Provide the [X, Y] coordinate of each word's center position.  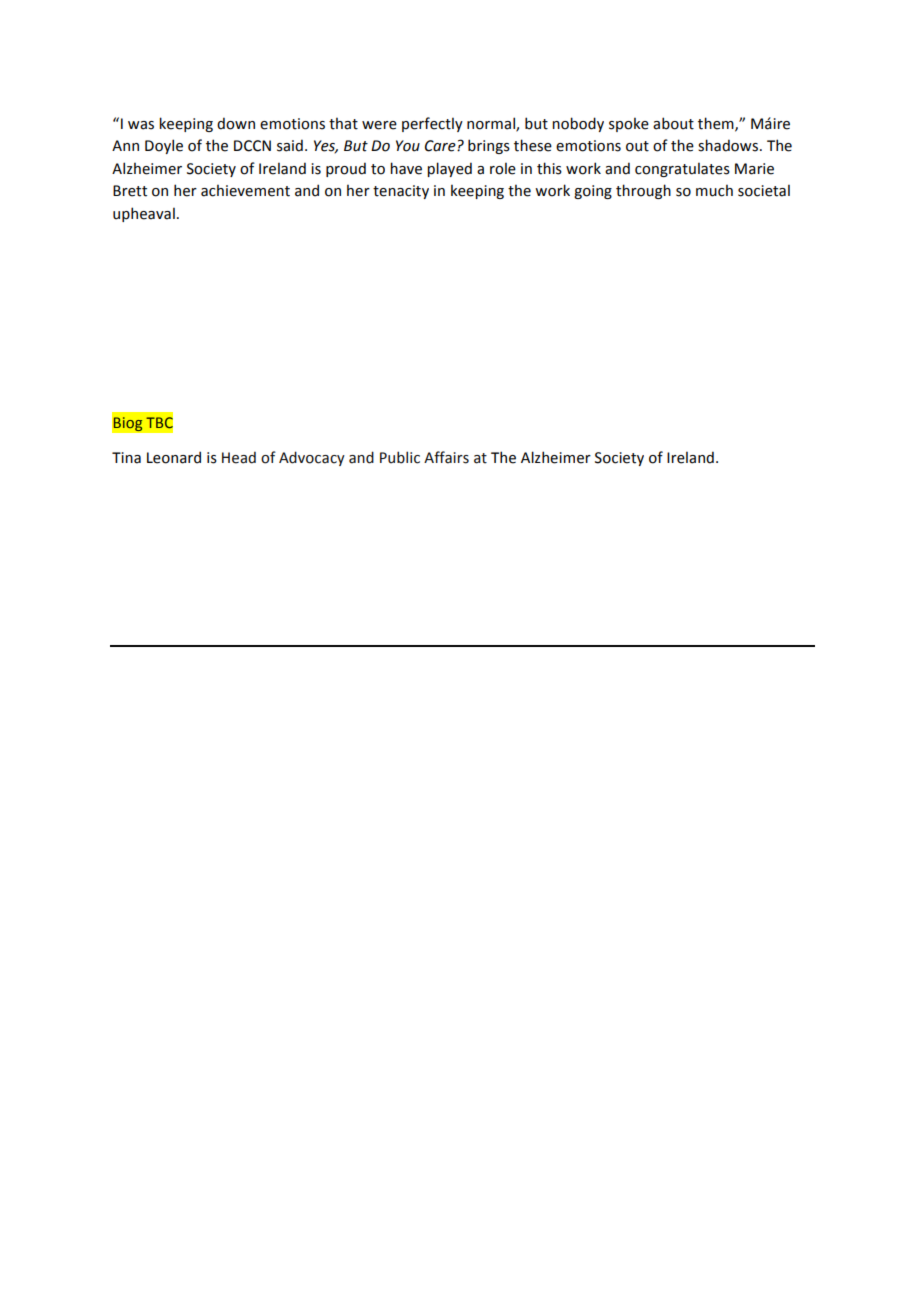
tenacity [401, 192]
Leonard [174, 457]
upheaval [144, 214]
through [643, 191]
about [673, 123]
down [236, 123]
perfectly [432, 124]
